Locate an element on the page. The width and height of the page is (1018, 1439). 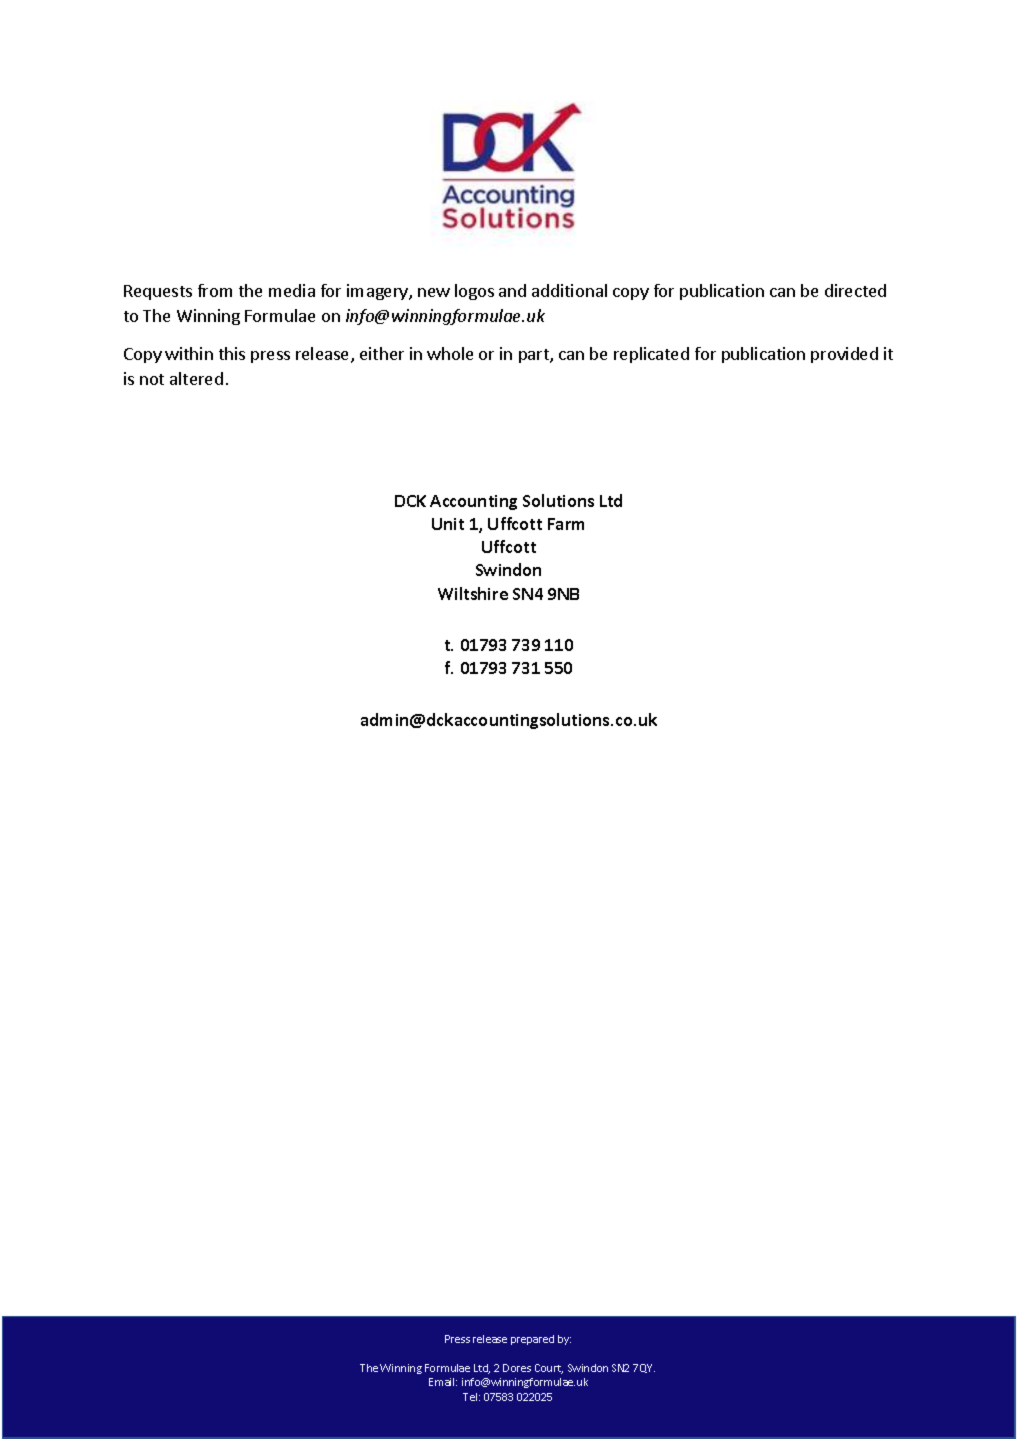
and is located at coordinates (512, 290).
